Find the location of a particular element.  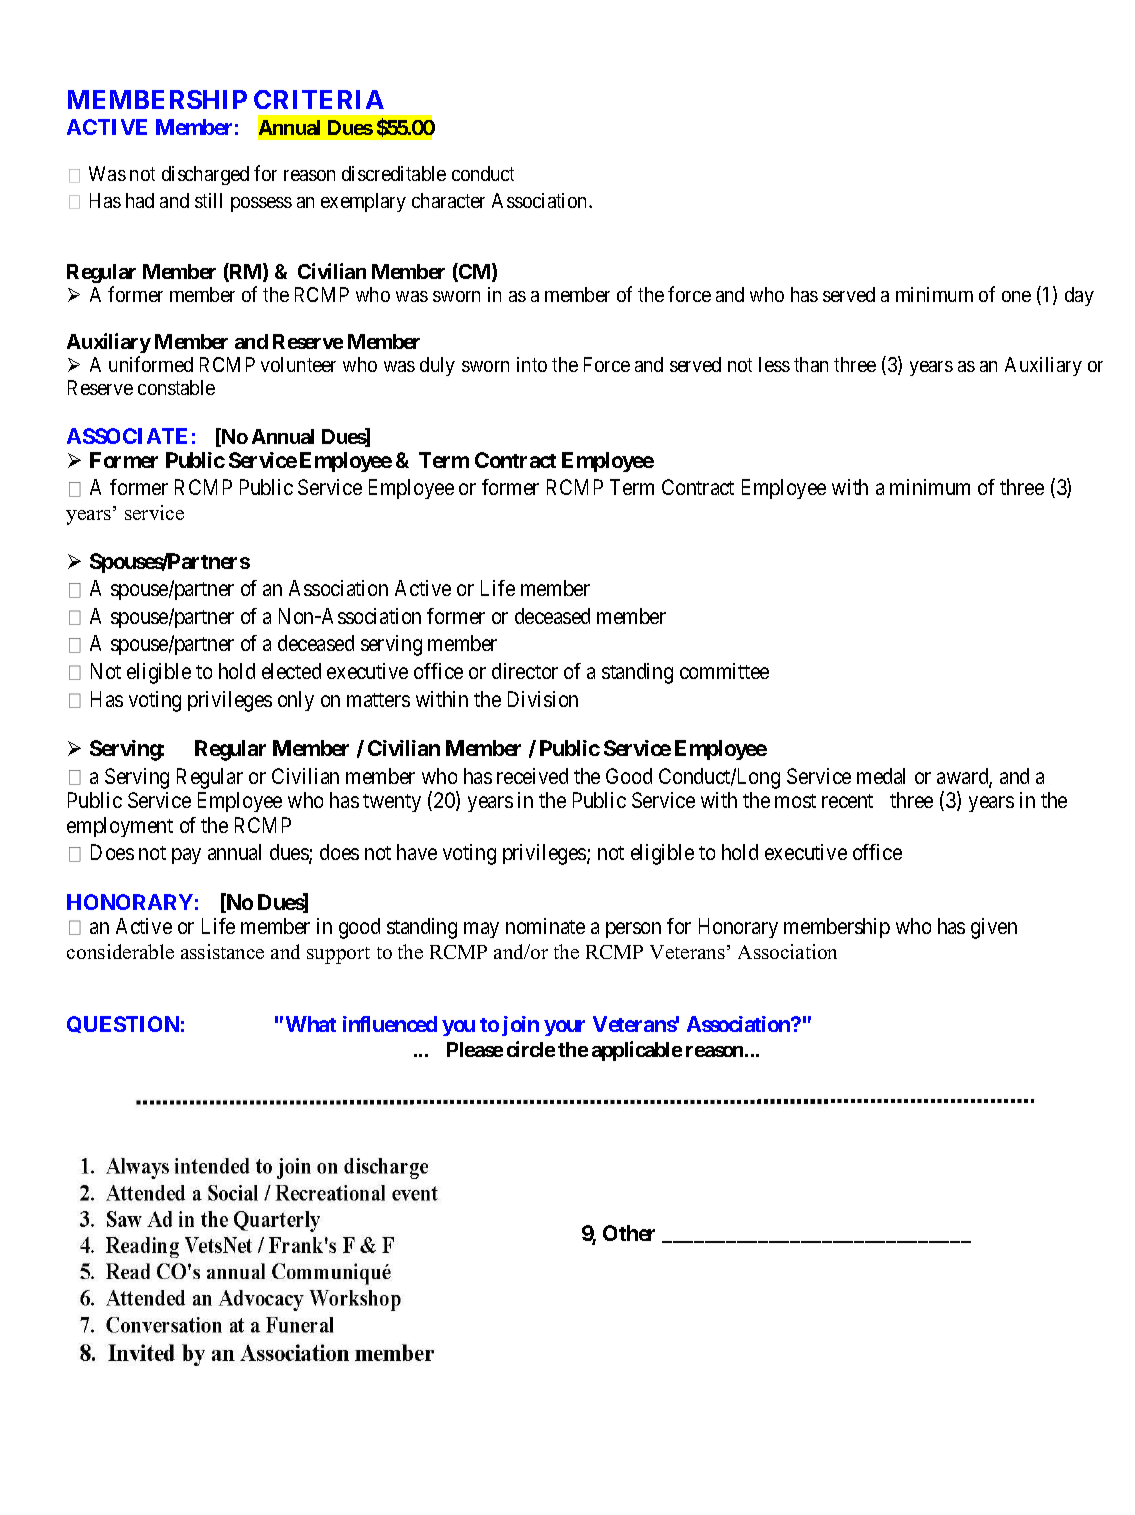

applicable is located at coordinates (637, 1051).
